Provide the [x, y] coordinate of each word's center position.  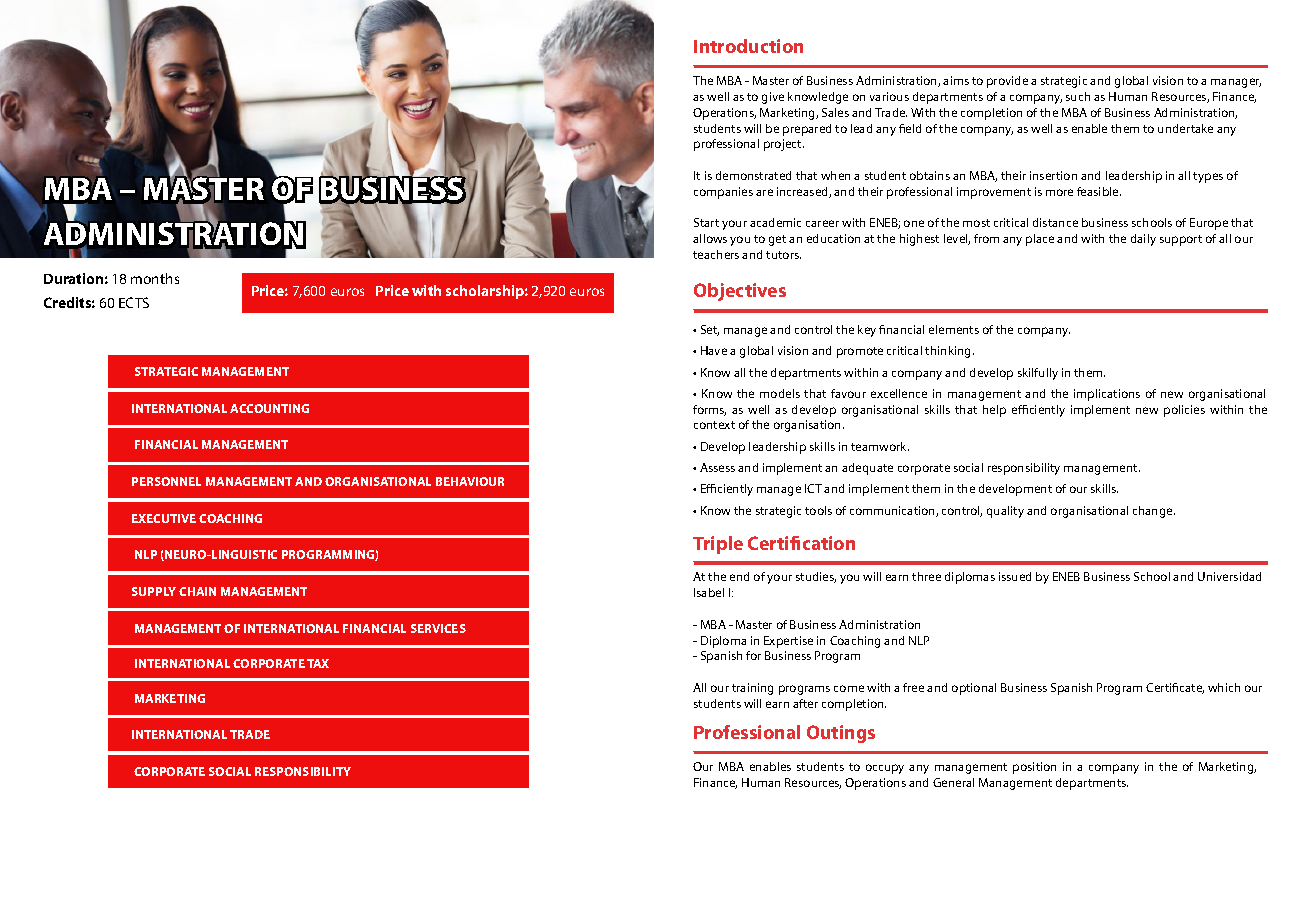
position [1034, 768]
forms [709, 410]
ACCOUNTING [269, 408]
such [1078, 96]
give [773, 98]
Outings [841, 734]
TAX [318, 663]
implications [1107, 395]
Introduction [748, 46]
